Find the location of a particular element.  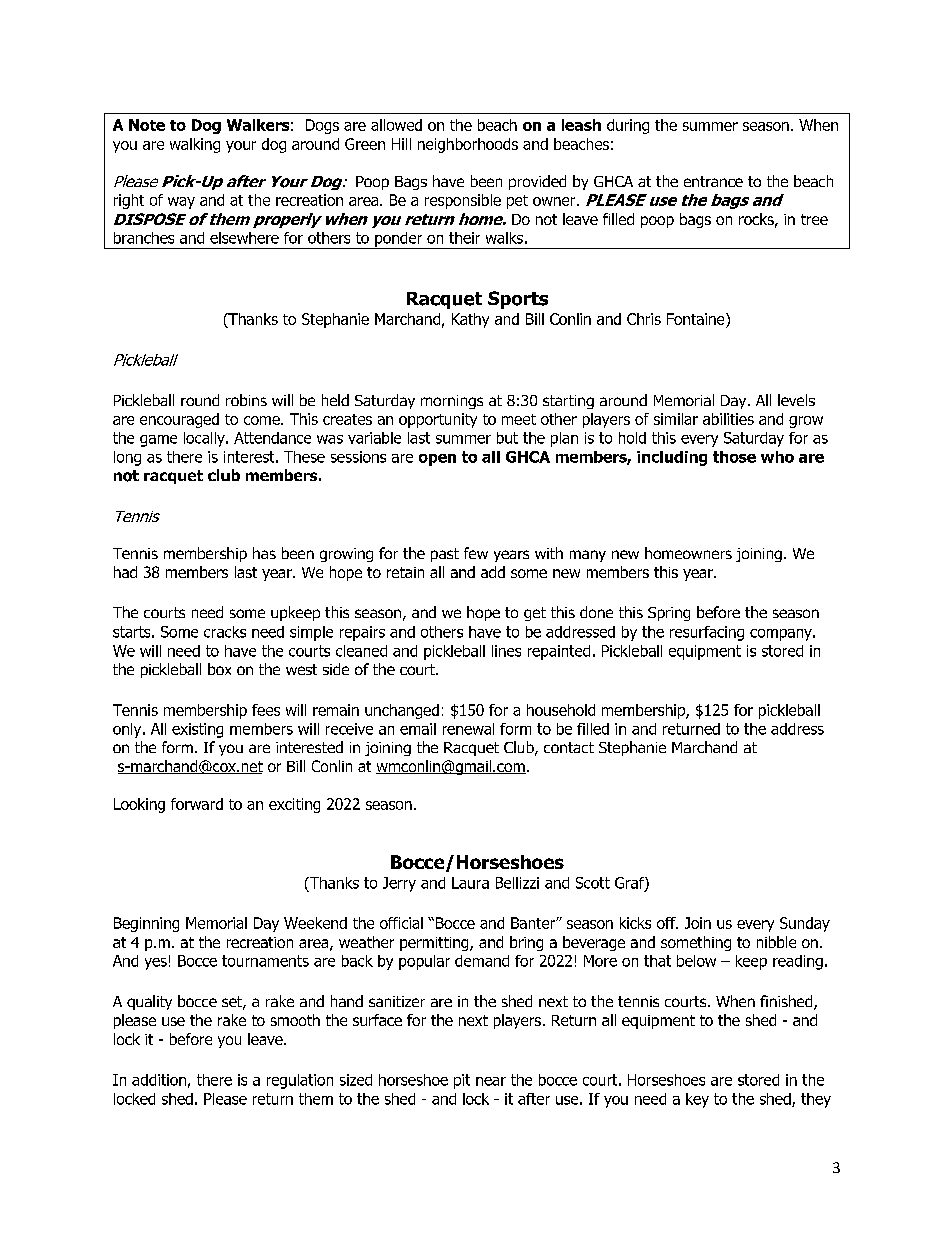

contact is located at coordinates (569, 747).
